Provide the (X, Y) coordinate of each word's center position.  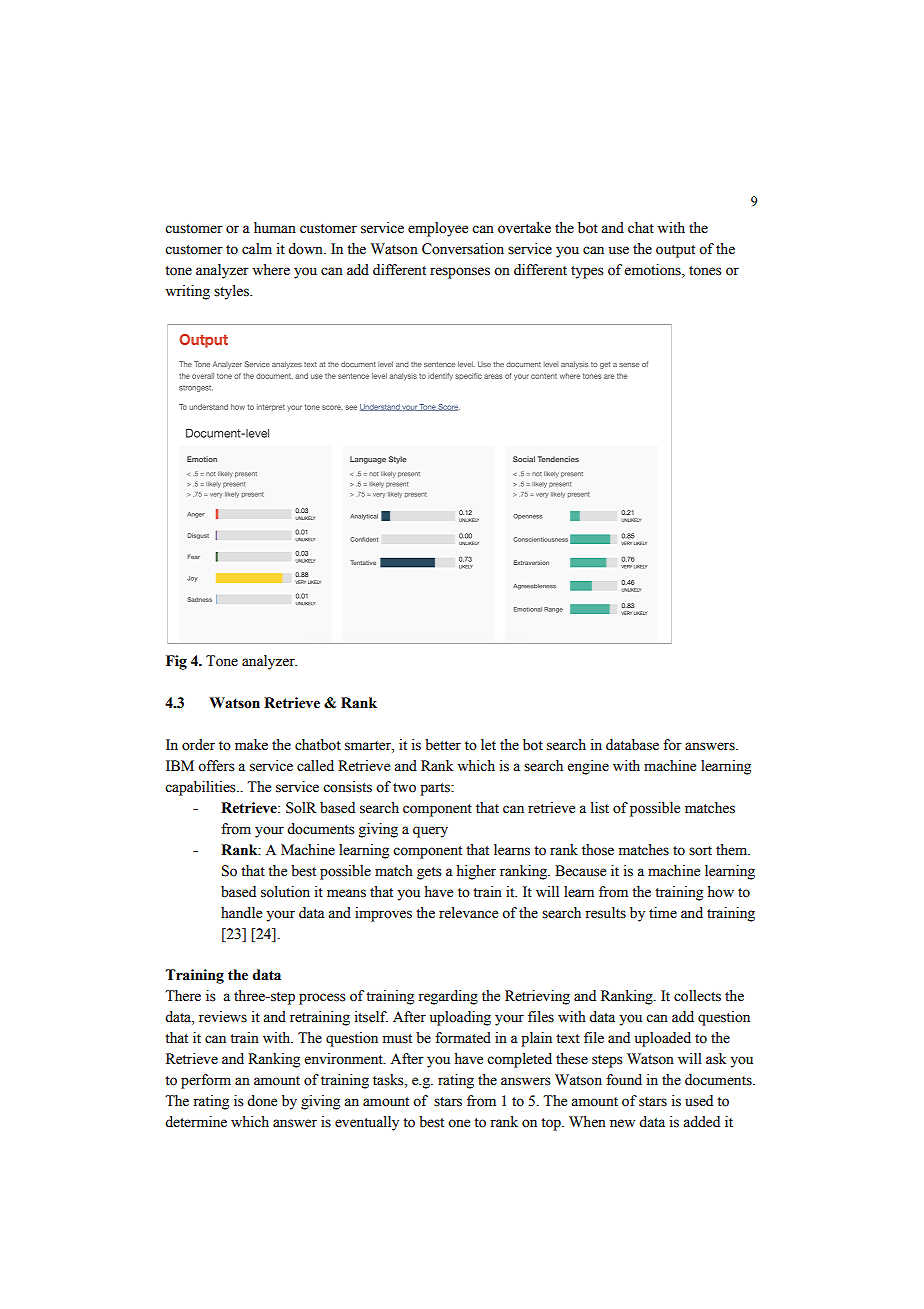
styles (232, 292)
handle (241, 913)
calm (257, 249)
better (443, 745)
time (663, 913)
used (699, 1101)
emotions (654, 270)
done (262, 1101)
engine (588, 767)
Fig (176, 662)
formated (463, 1038)
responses (460, 273)
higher (476, 872)
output (675, 251)
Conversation (463, 249)
